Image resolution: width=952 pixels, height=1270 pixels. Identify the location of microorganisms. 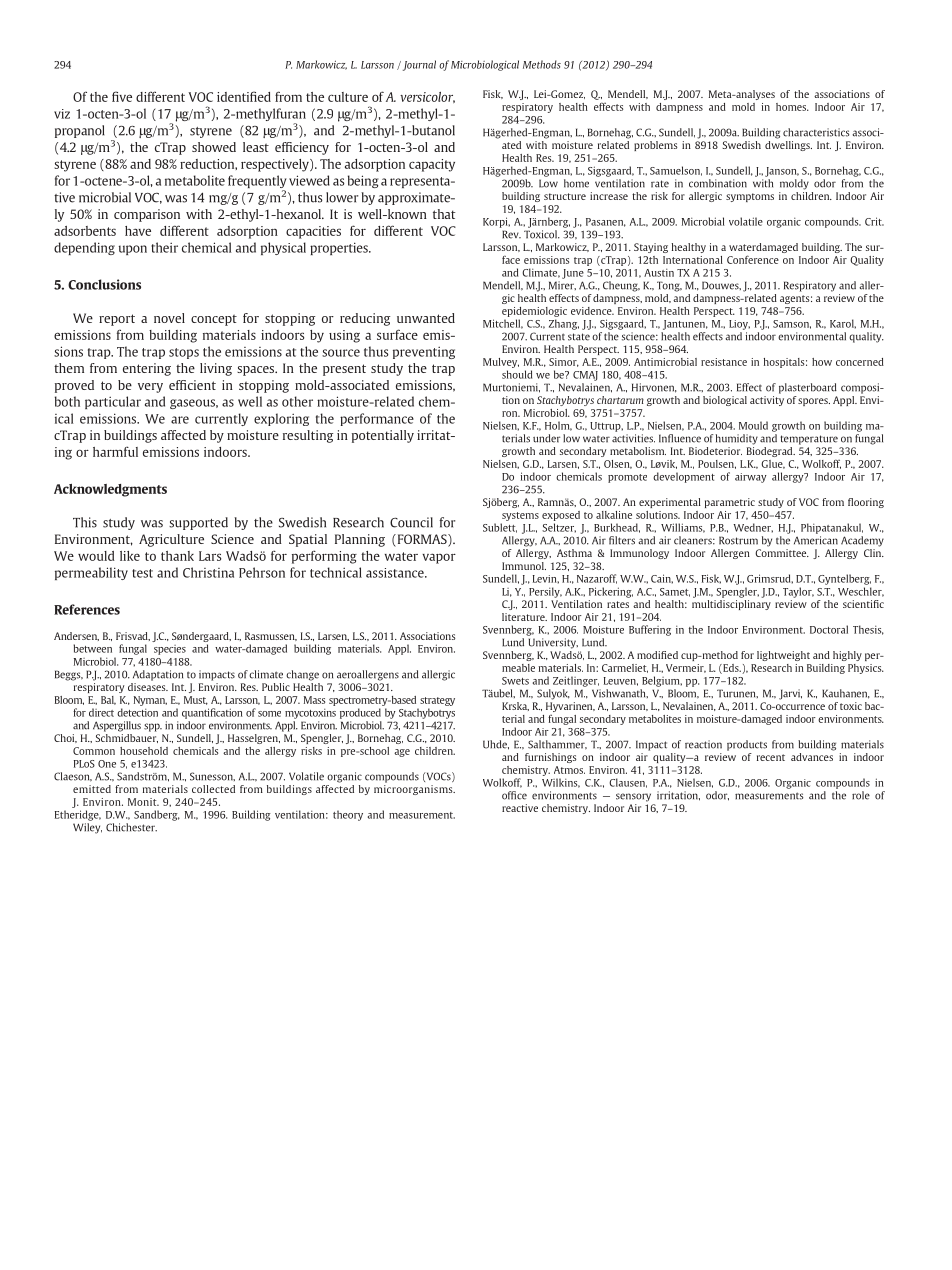
(414, 790).
